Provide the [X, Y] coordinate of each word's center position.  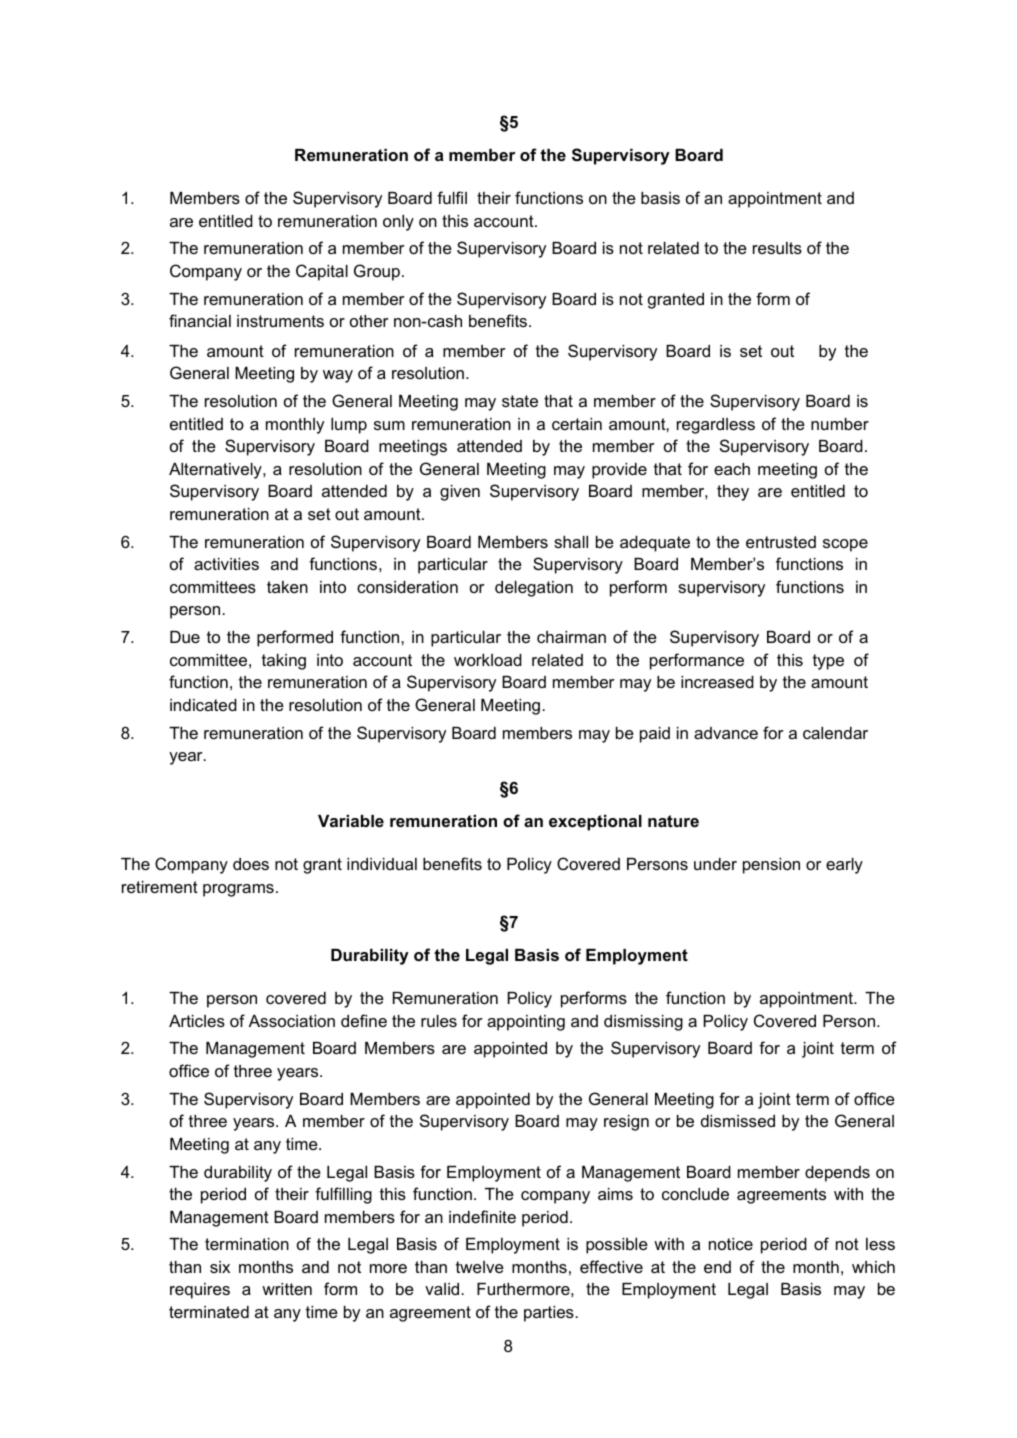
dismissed [738, 1121]
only [398, 223]
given [460, 493]
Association [292, 1021]
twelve [480, 1267]
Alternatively [216, 471]
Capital [322, 272]
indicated [203, 705]
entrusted [781, 542]
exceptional [595, 823]
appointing [526, 1023]
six [220, 1267]
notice [731, 1244]
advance [726, 733]
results [777, 248]
